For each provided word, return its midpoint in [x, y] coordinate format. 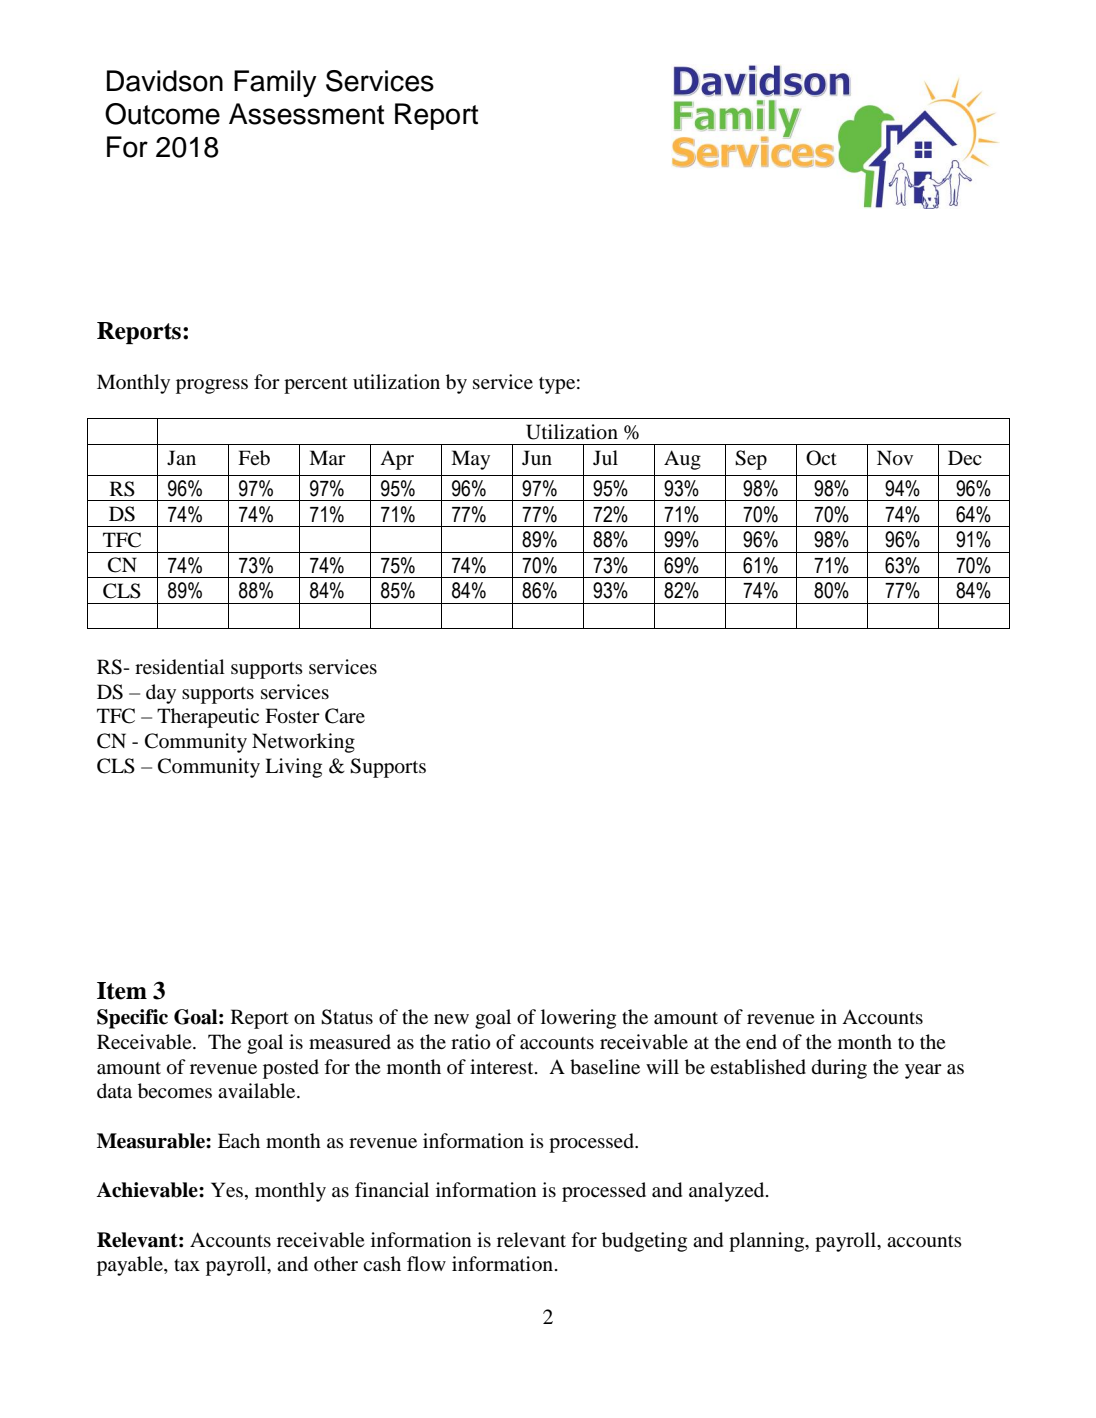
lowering [578, 1019]
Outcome [162, 114]
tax [187, 1265]
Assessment [306, 114]
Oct [821, 458]
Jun [537, 457]
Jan [181, 457]
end [761, 1042]
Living [293, 768]
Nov [895, 458]
